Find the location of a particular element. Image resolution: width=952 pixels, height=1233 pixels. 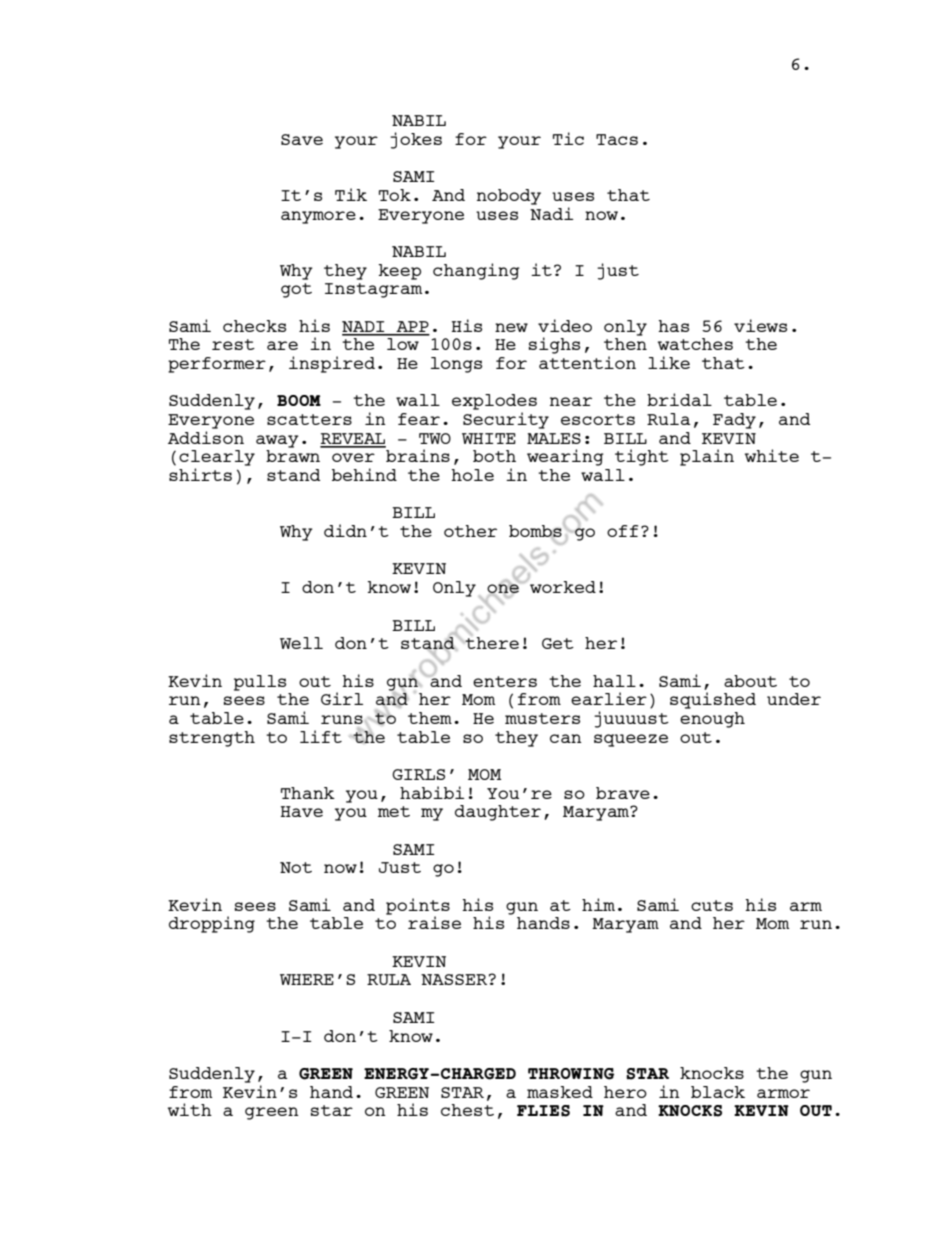

pulls is located at coordinates (260, 683).
